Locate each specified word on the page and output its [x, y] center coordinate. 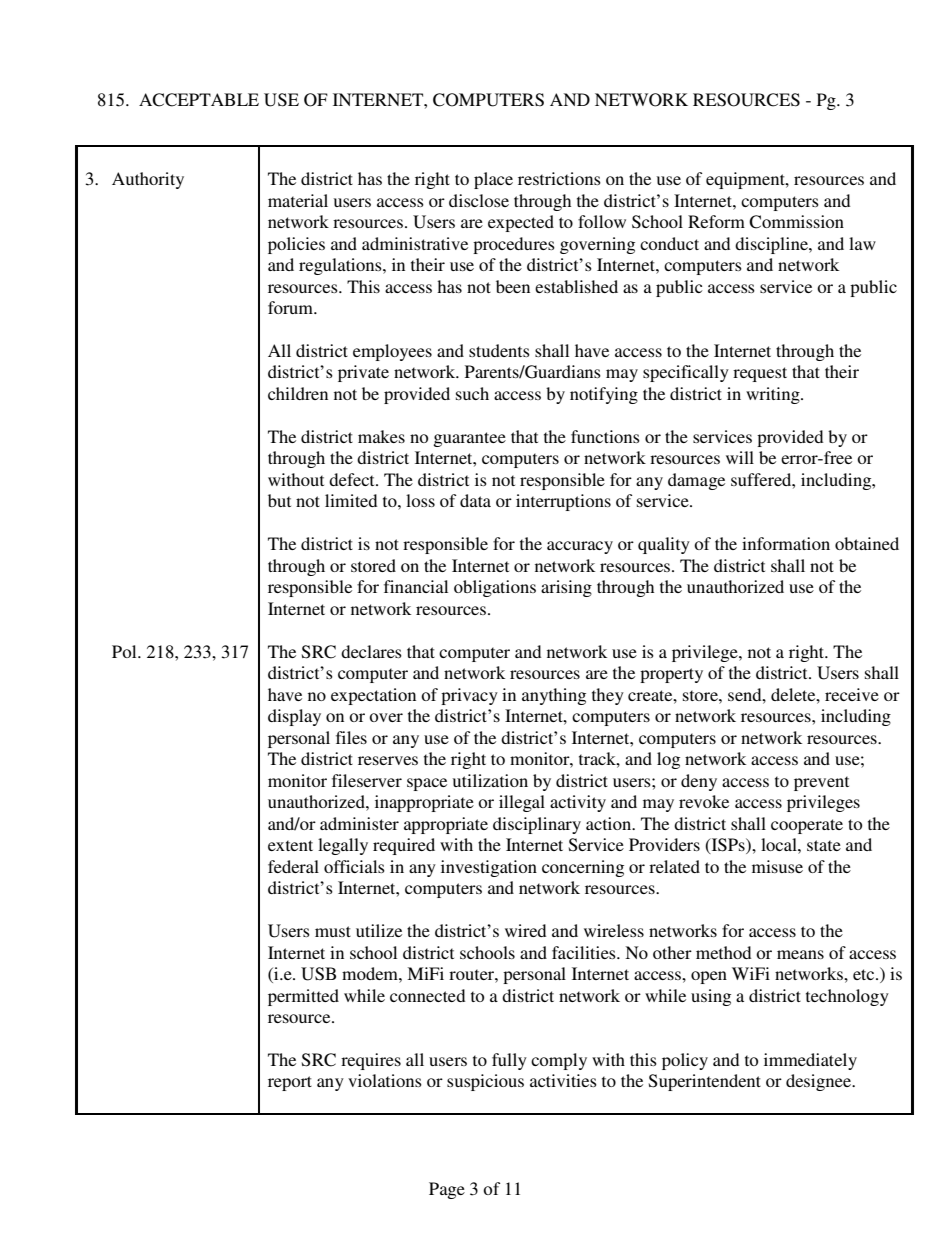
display [294, 717]
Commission [796, 222]
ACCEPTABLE [199, 100]
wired [525, 930]
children [298, 393]
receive [852, 694]
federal [293, 866]
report [290, 1083]
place [493, 180]
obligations [495, 588]
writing [774, 395]
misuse [777, 866]
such [472, 393]
